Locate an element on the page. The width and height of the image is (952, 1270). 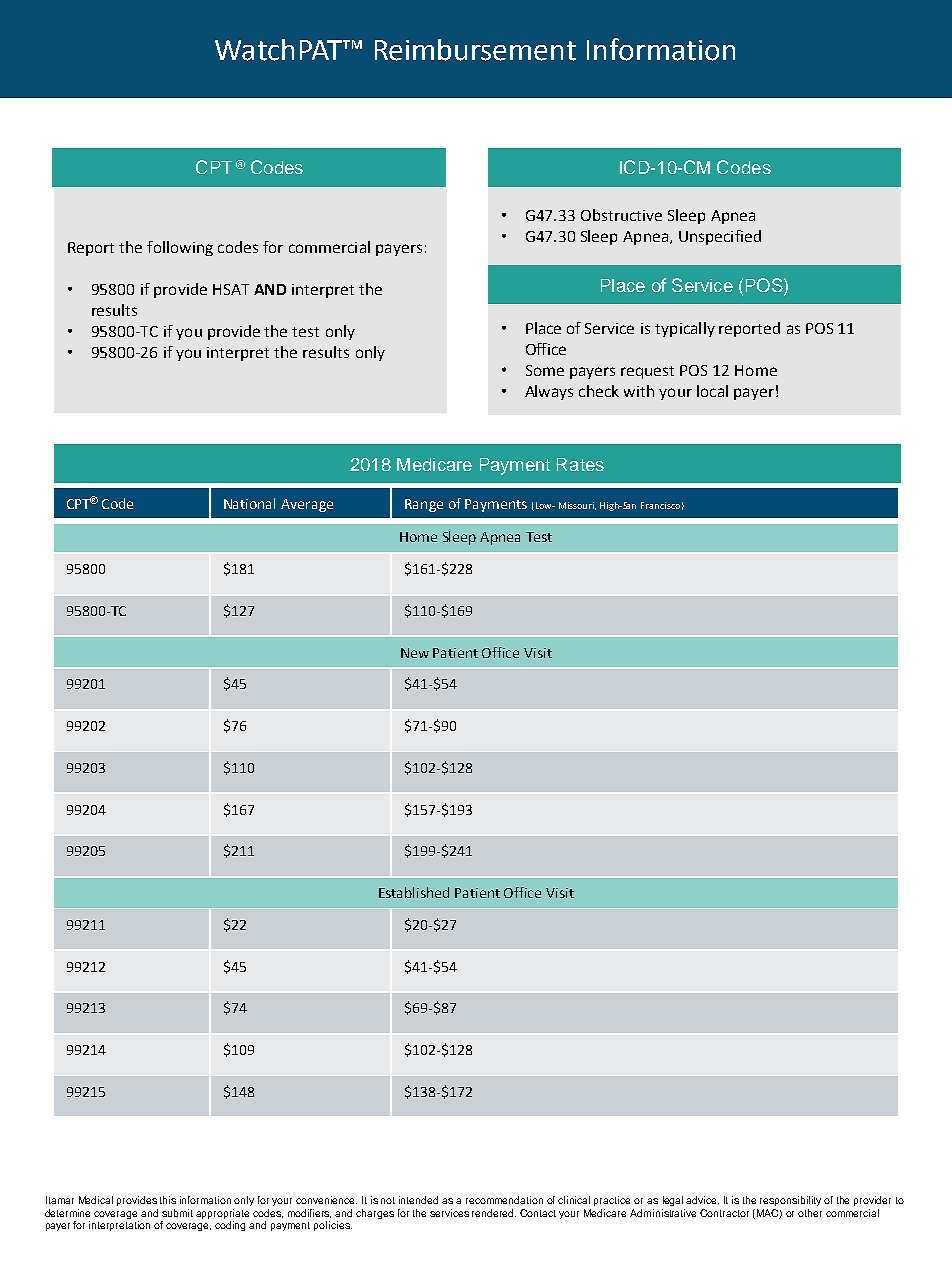
intended is located at coordinates (418, 1200).
